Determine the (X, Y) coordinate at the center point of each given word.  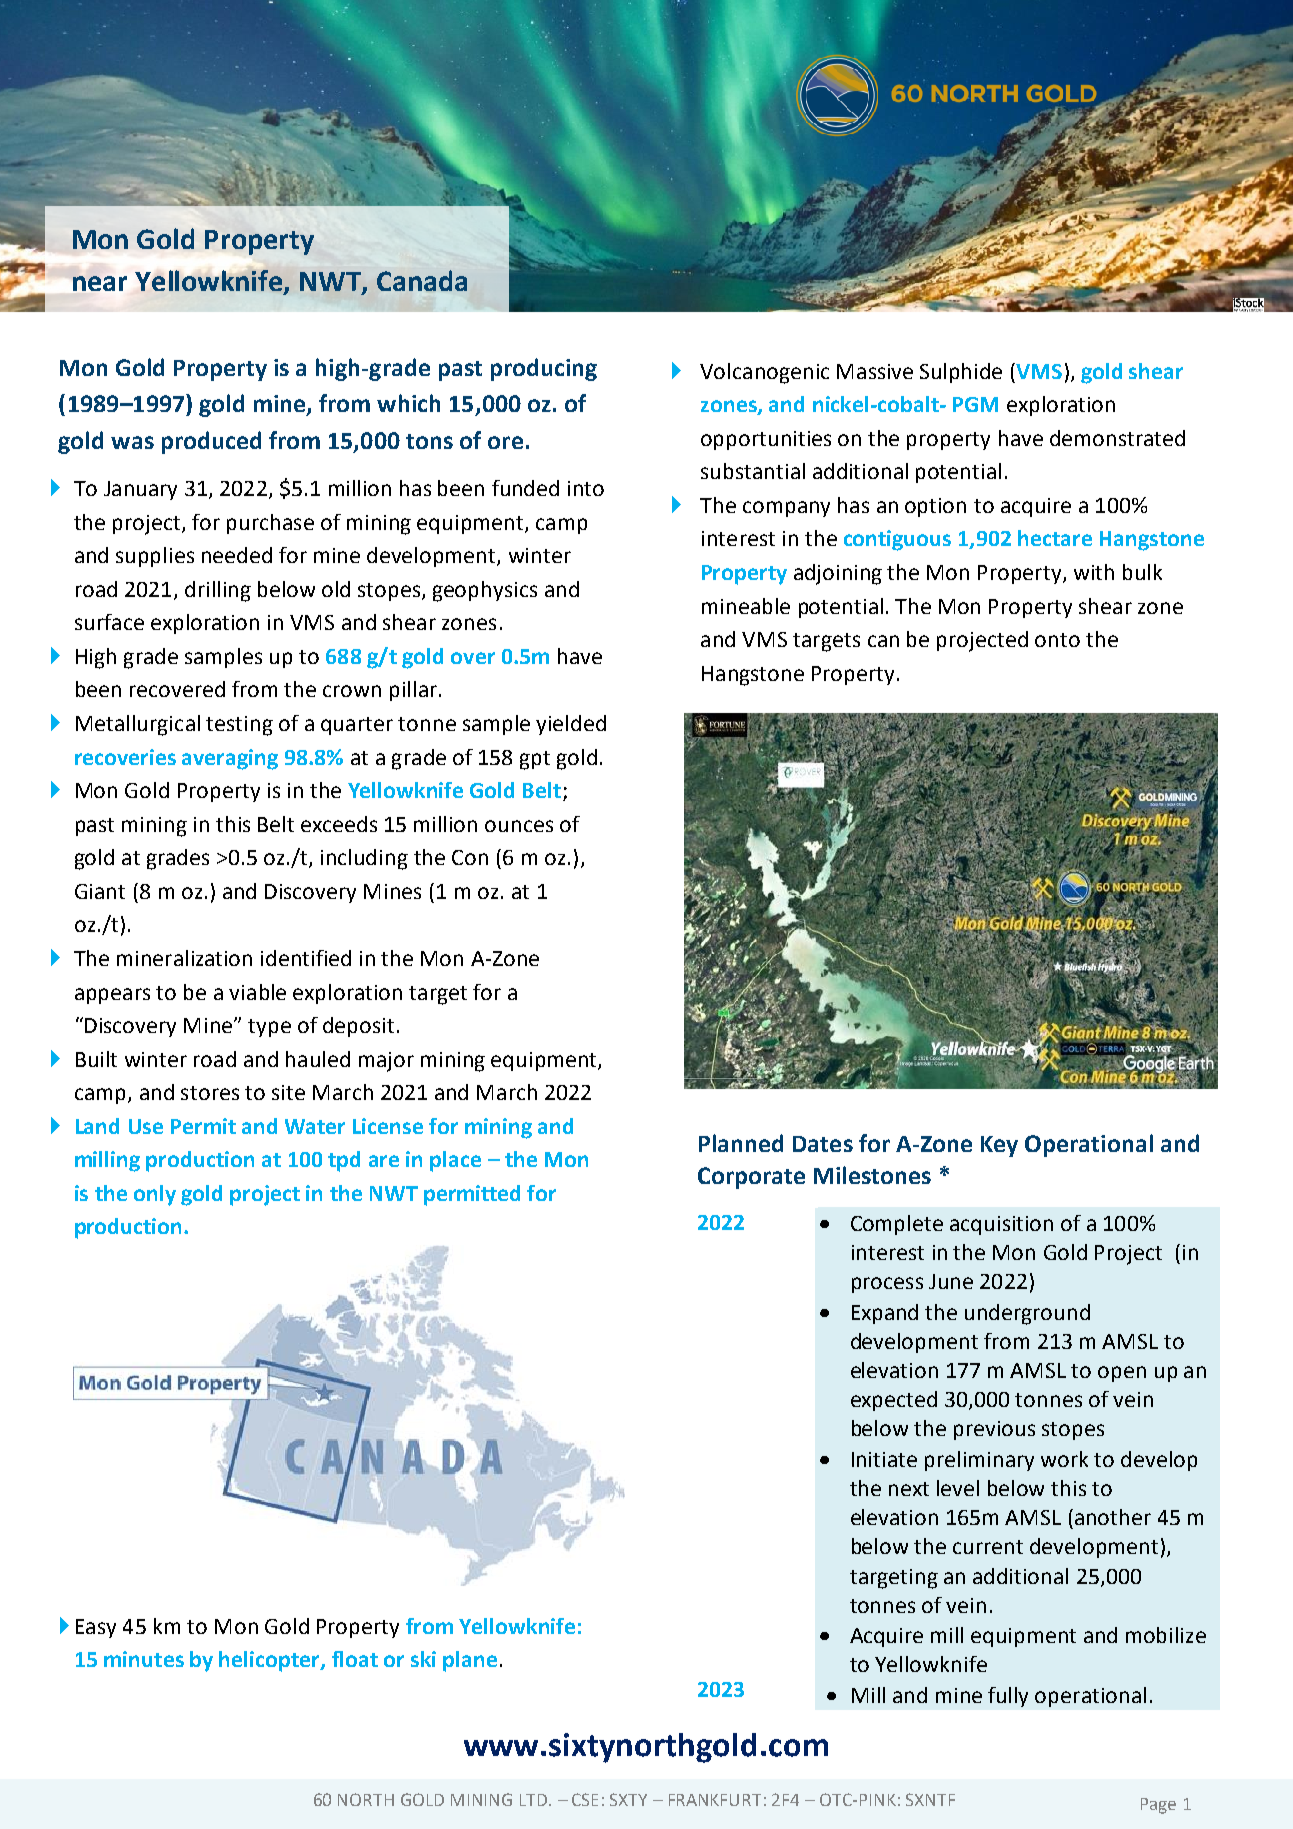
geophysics (485, 591)
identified (306, 958)
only (155, 1195)
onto (1057, 640)
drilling (218, 591)
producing (544, 369)
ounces (519, 826)
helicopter (270, 1661)
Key (999, 1146)
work (1064, 1459)
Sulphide (961, 373)
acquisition (1001, 1225)
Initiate (884, 1459)
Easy (96, 1628)
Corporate (751, 1178)
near (100, 283)
